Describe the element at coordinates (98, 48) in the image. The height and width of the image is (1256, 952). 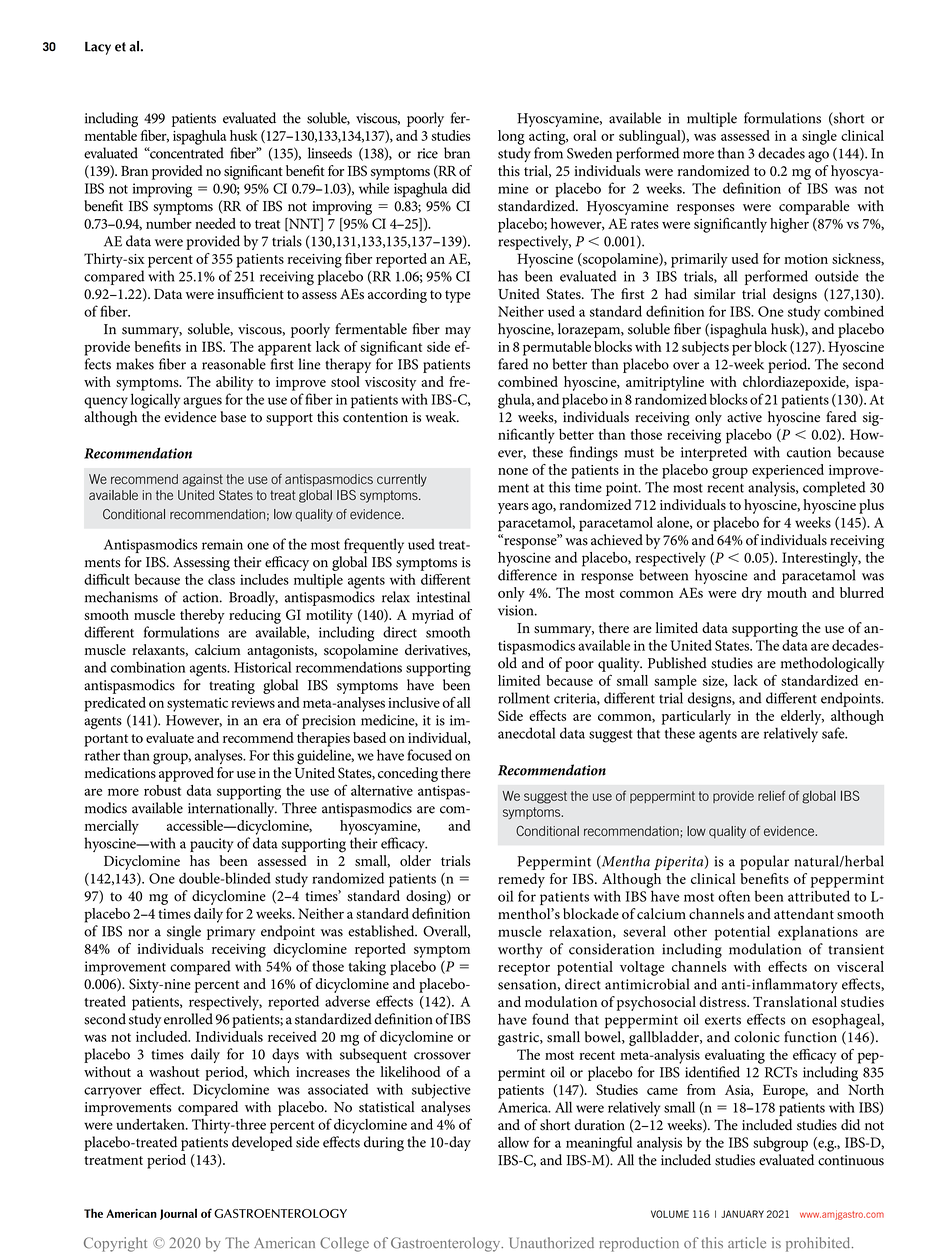
I see `Lacy` at that location.
